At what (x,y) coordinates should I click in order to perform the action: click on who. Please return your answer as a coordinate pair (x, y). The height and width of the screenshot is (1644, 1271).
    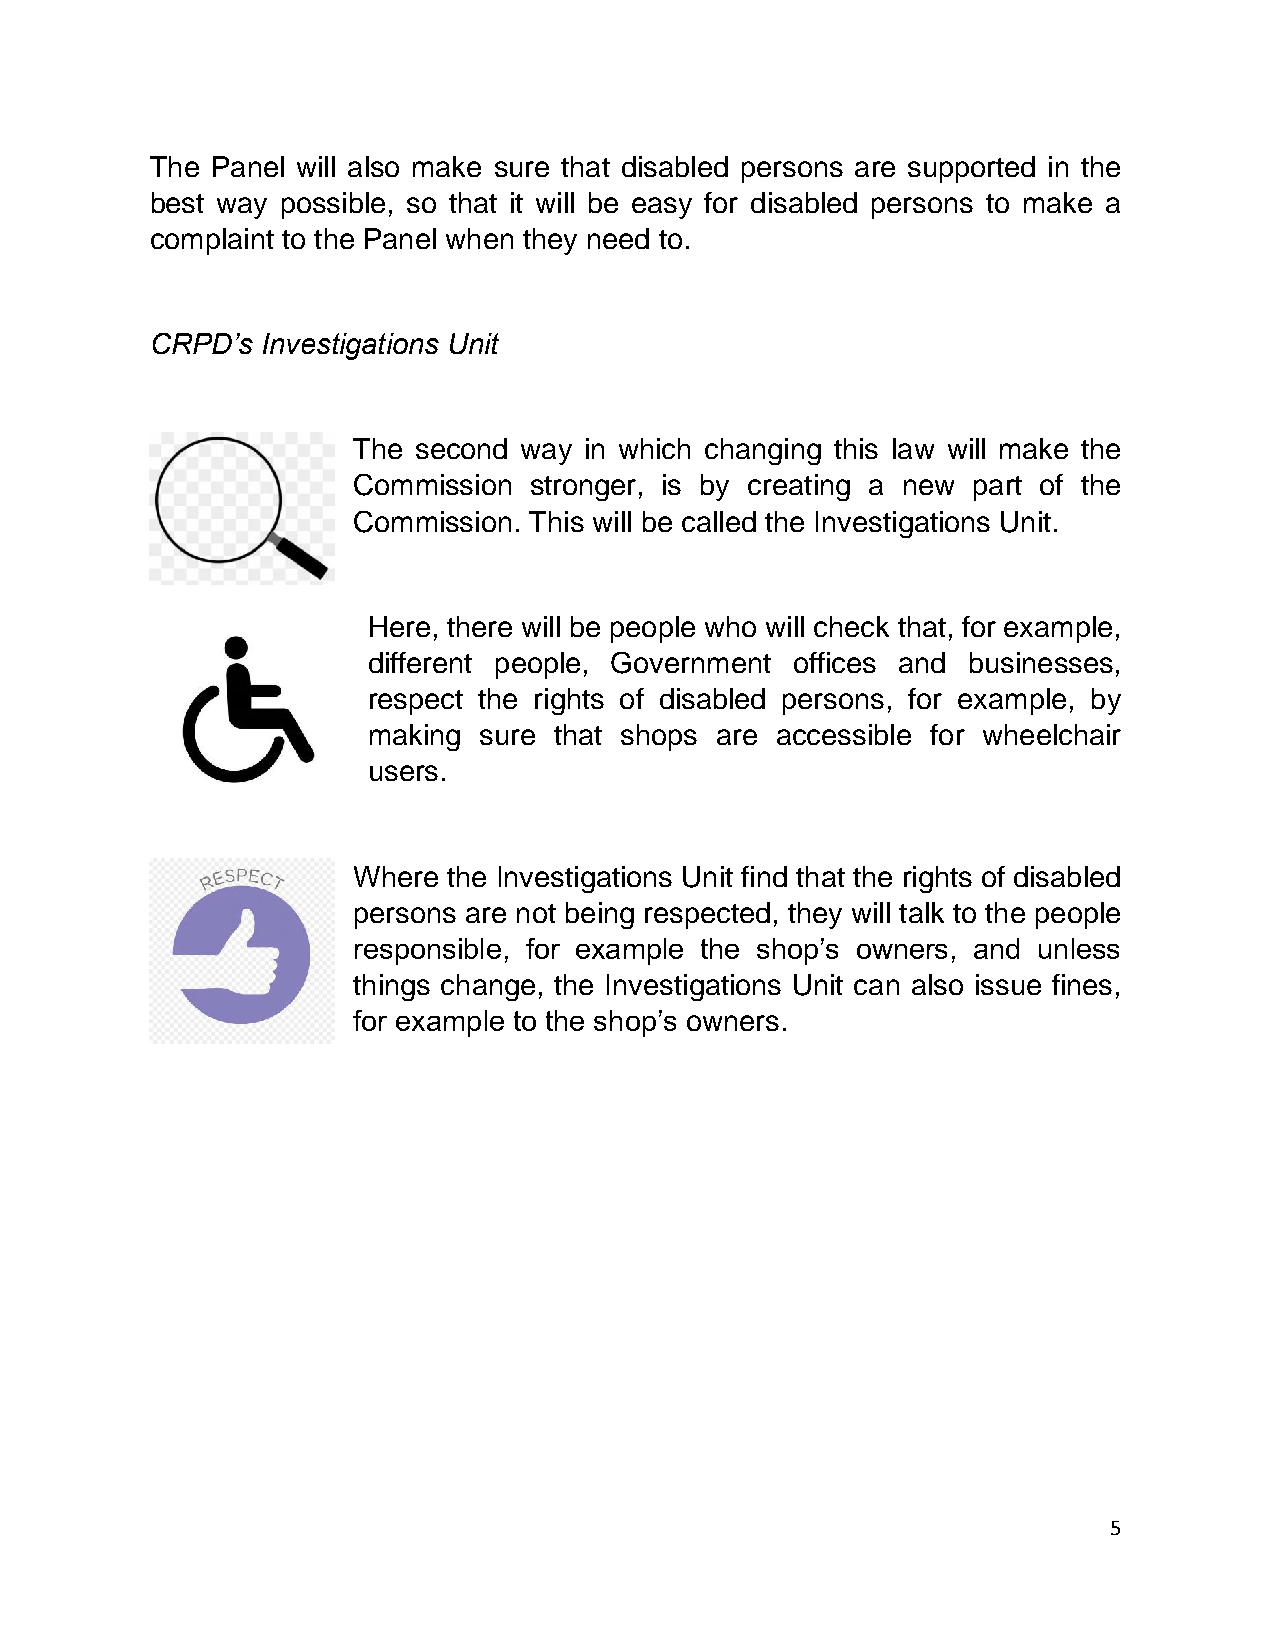
    Looking at the image, I should click on (730, 626).
